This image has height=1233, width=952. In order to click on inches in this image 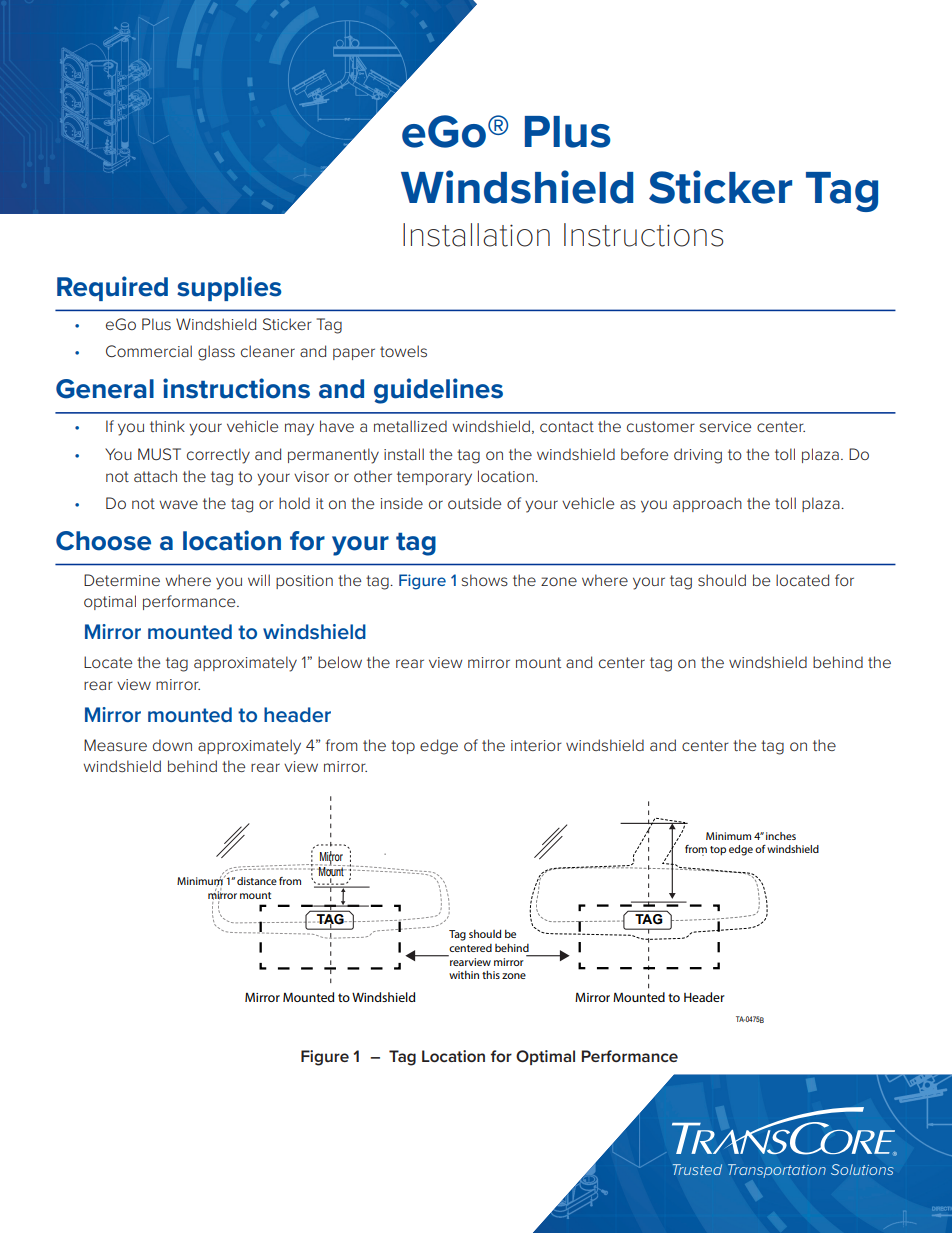, I will do `click(781, 836)`.
